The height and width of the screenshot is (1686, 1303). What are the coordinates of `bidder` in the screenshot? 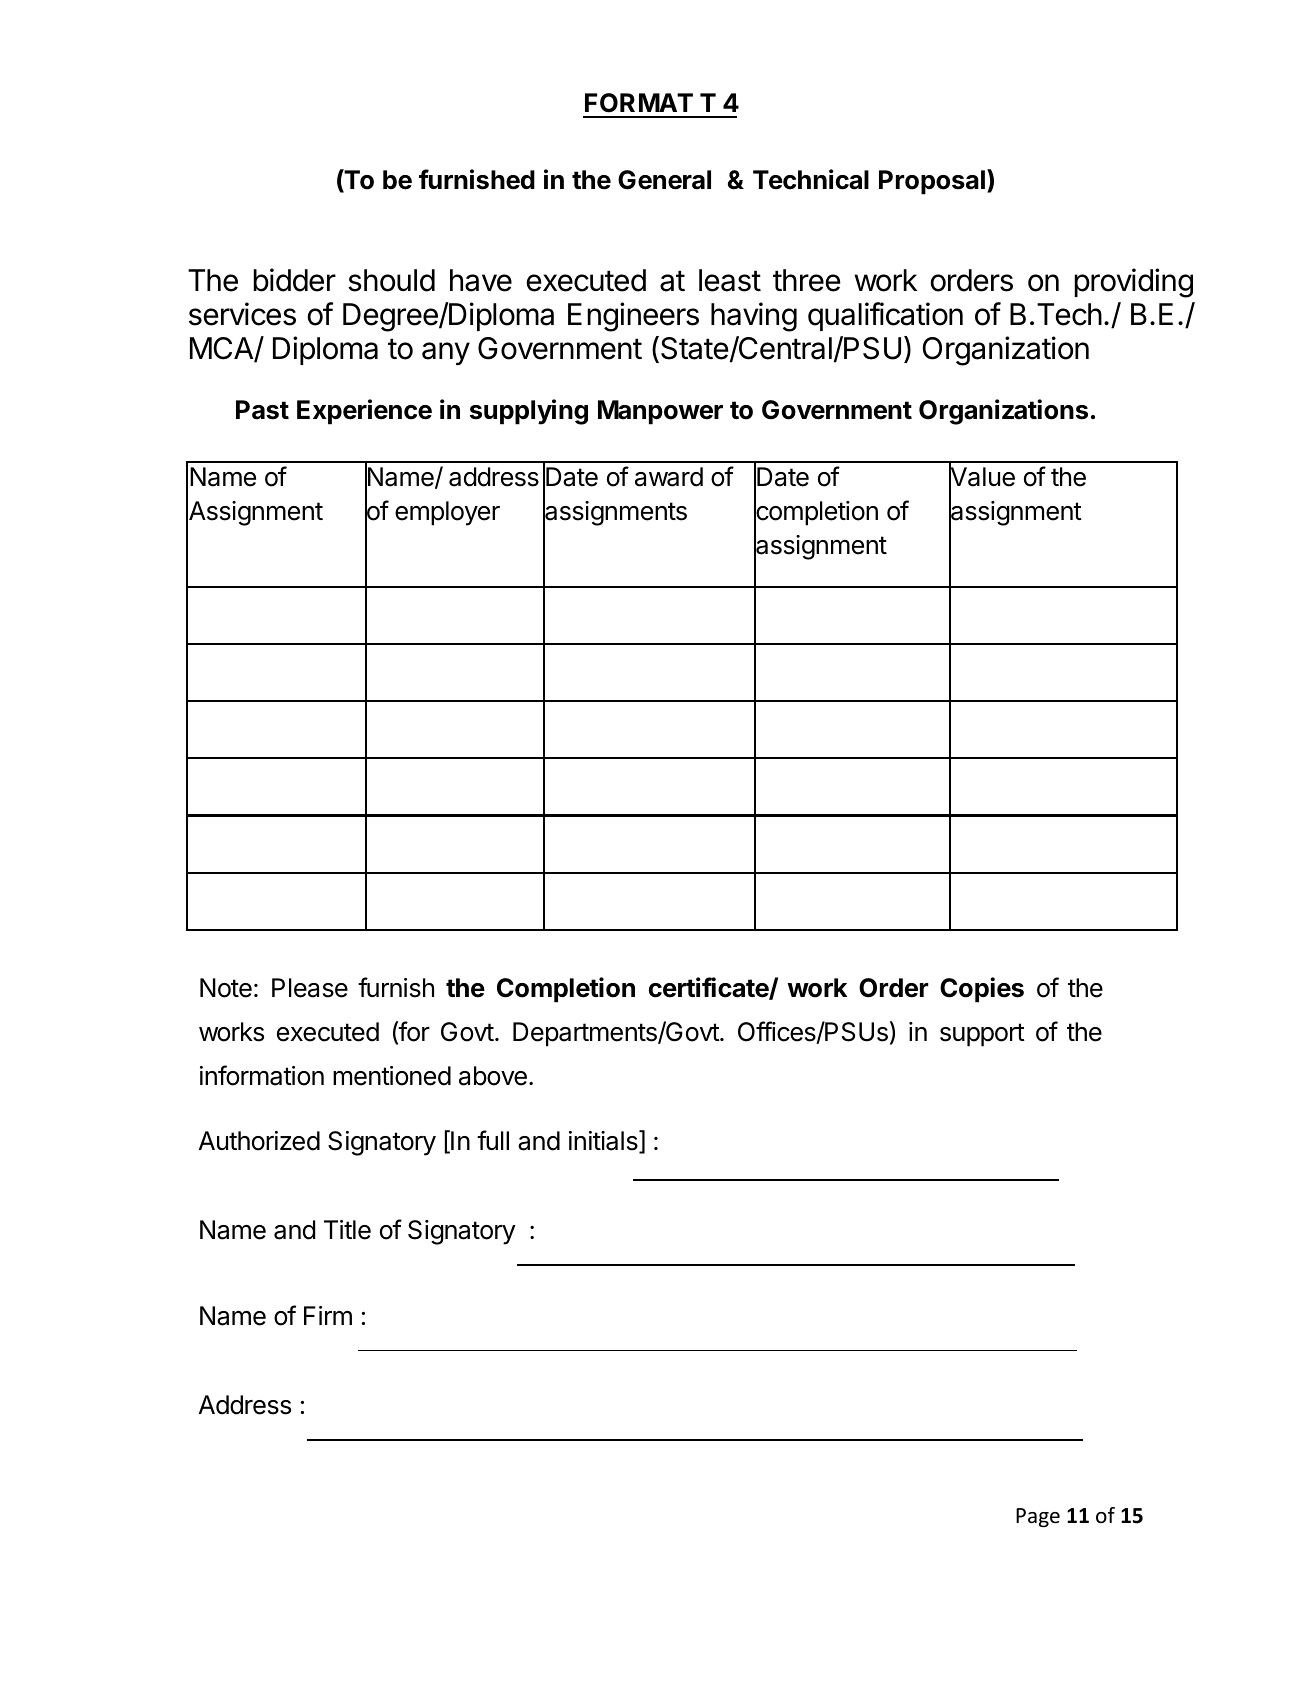 It's located at (294, 280).
